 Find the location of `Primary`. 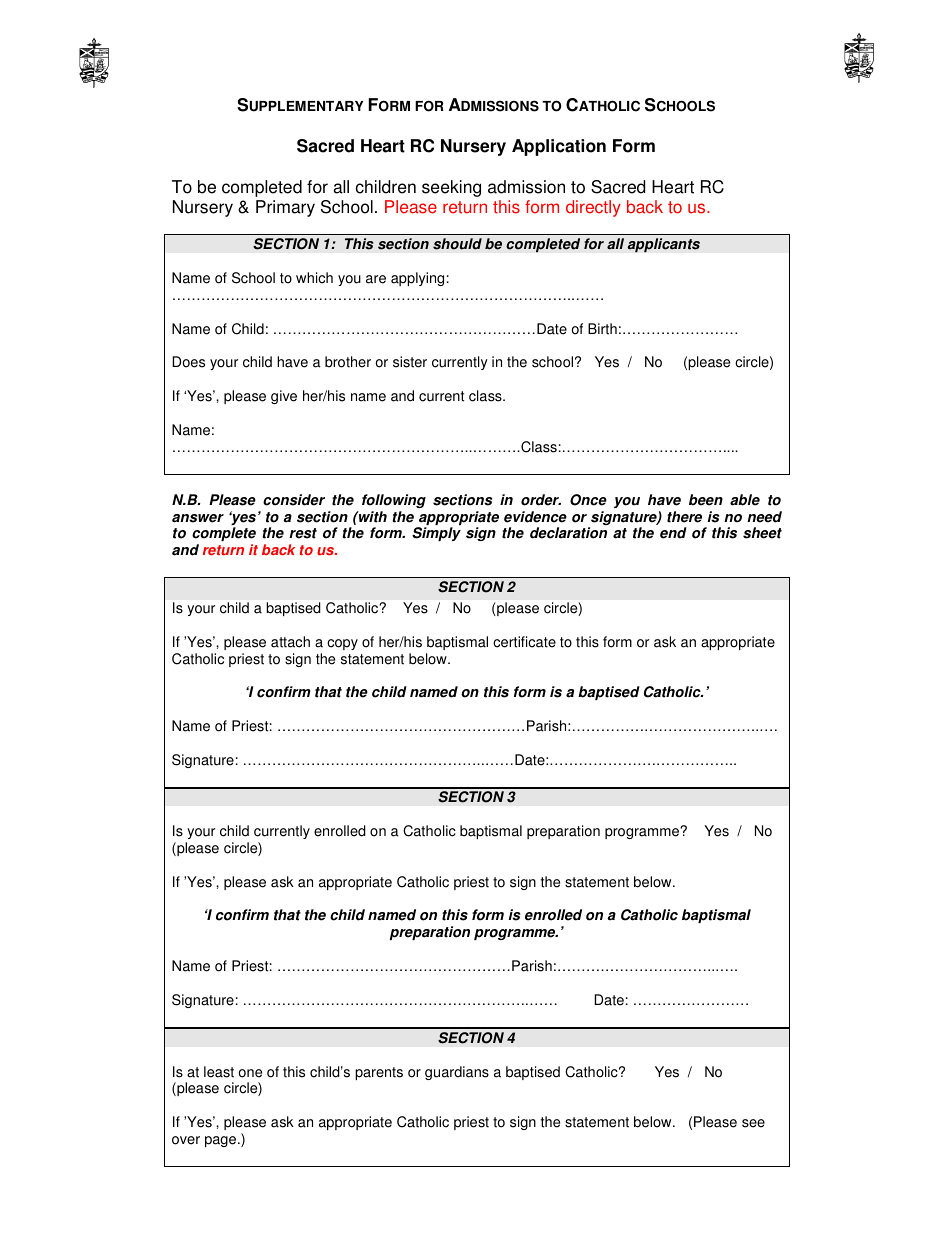

Primary is located at coordinates (285, 208).
